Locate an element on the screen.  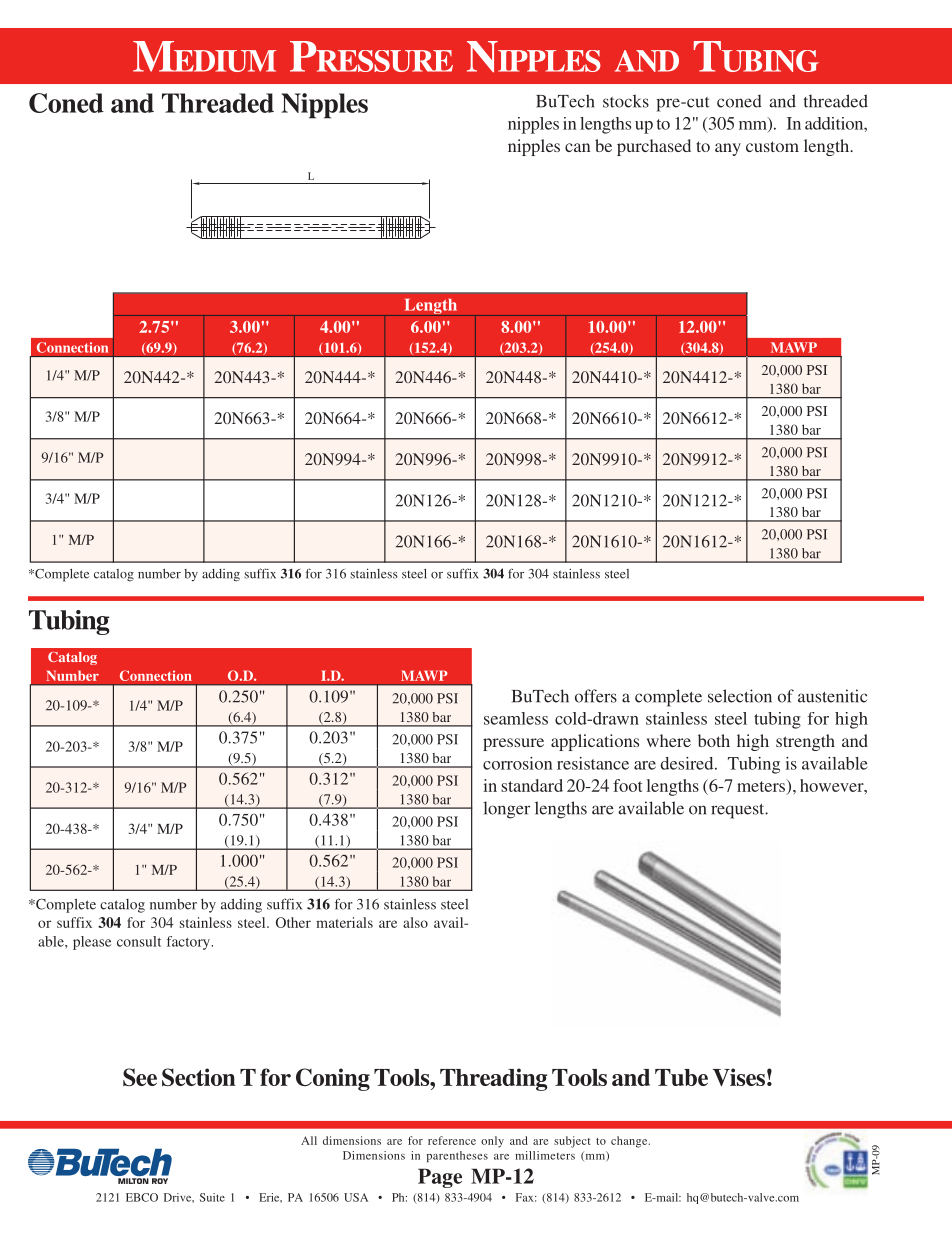
change is located at coordinates (630, 1142).
